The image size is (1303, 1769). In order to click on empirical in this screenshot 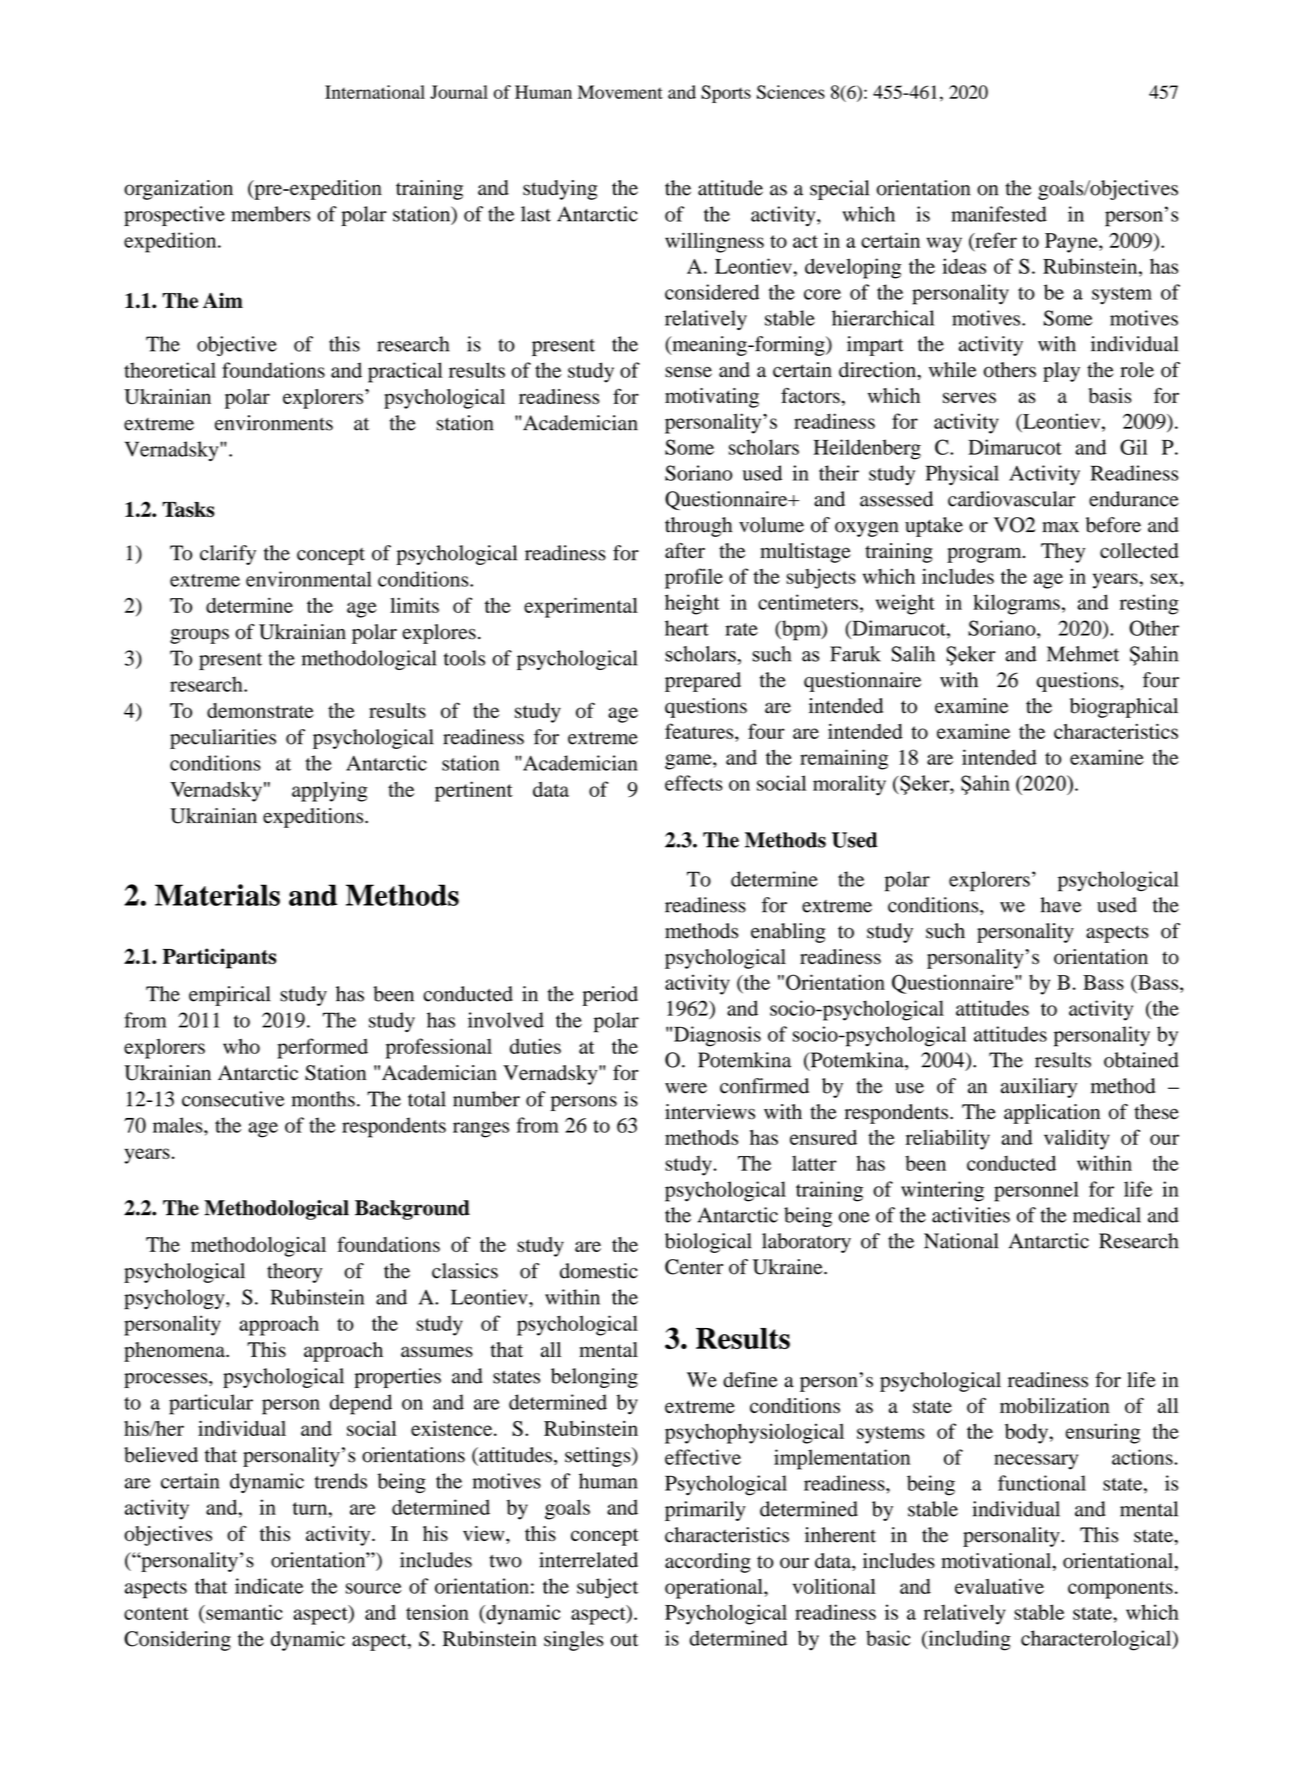, I will do `click(230, 996)`.
